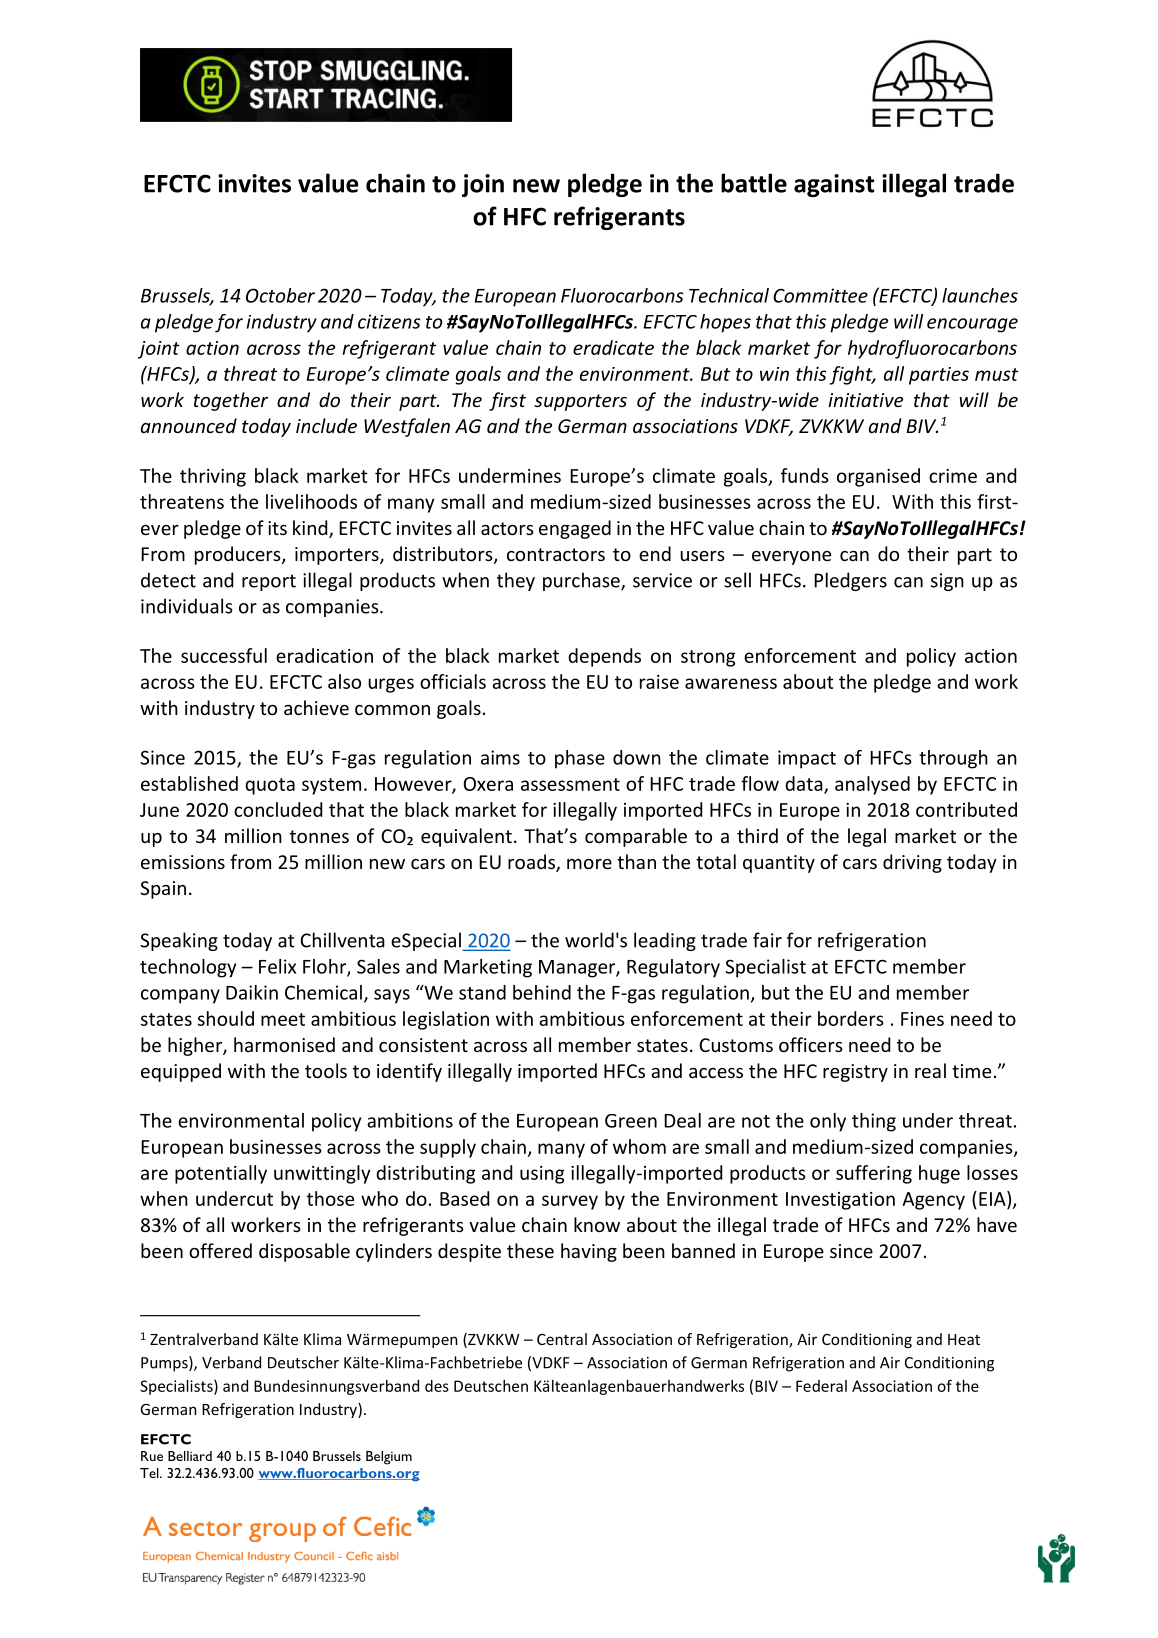  What do you see at coordinates (821, 1386) in the image?
I see `Federal` at bounding box center [821, 1386].
